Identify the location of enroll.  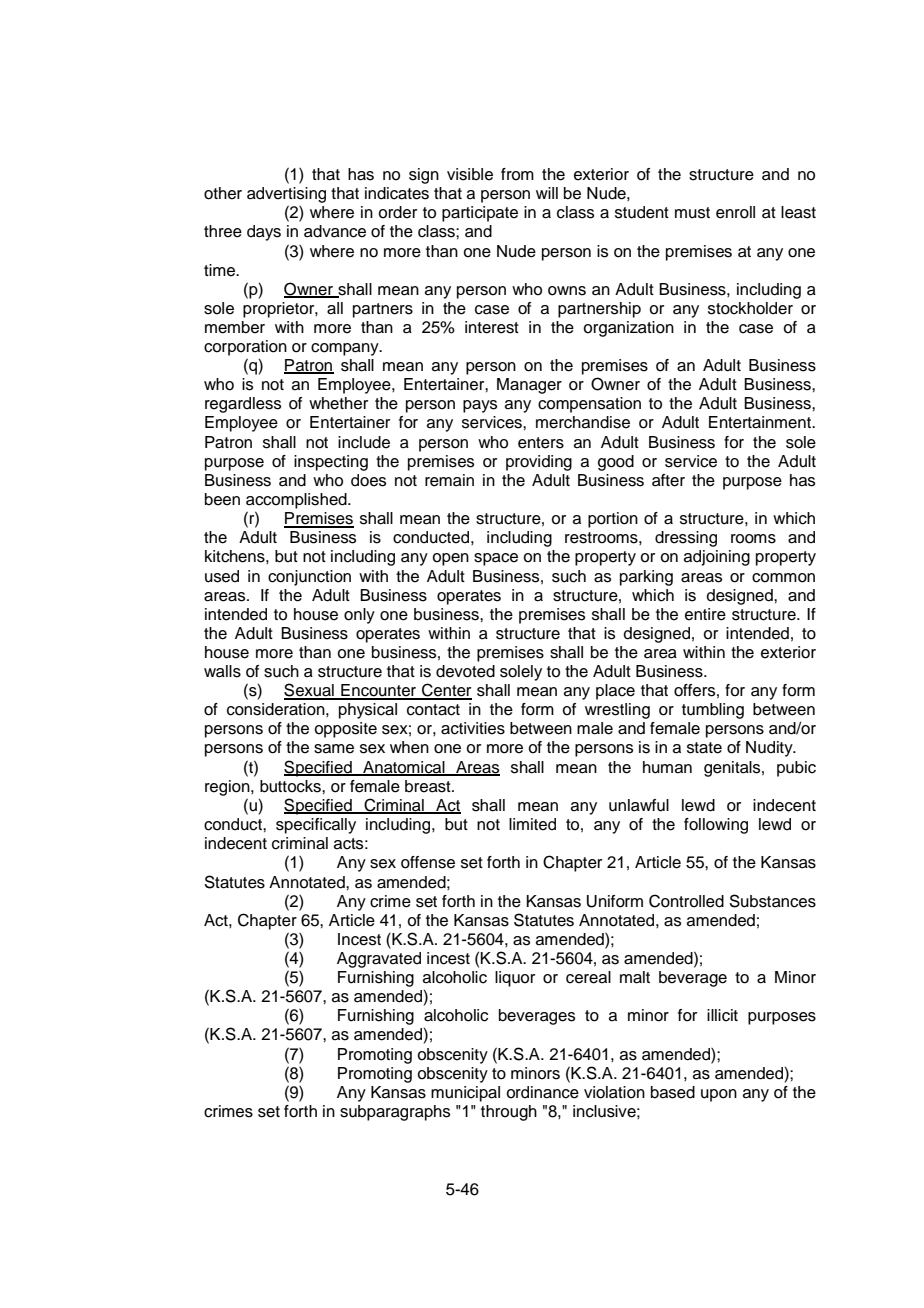
(735, 212).
